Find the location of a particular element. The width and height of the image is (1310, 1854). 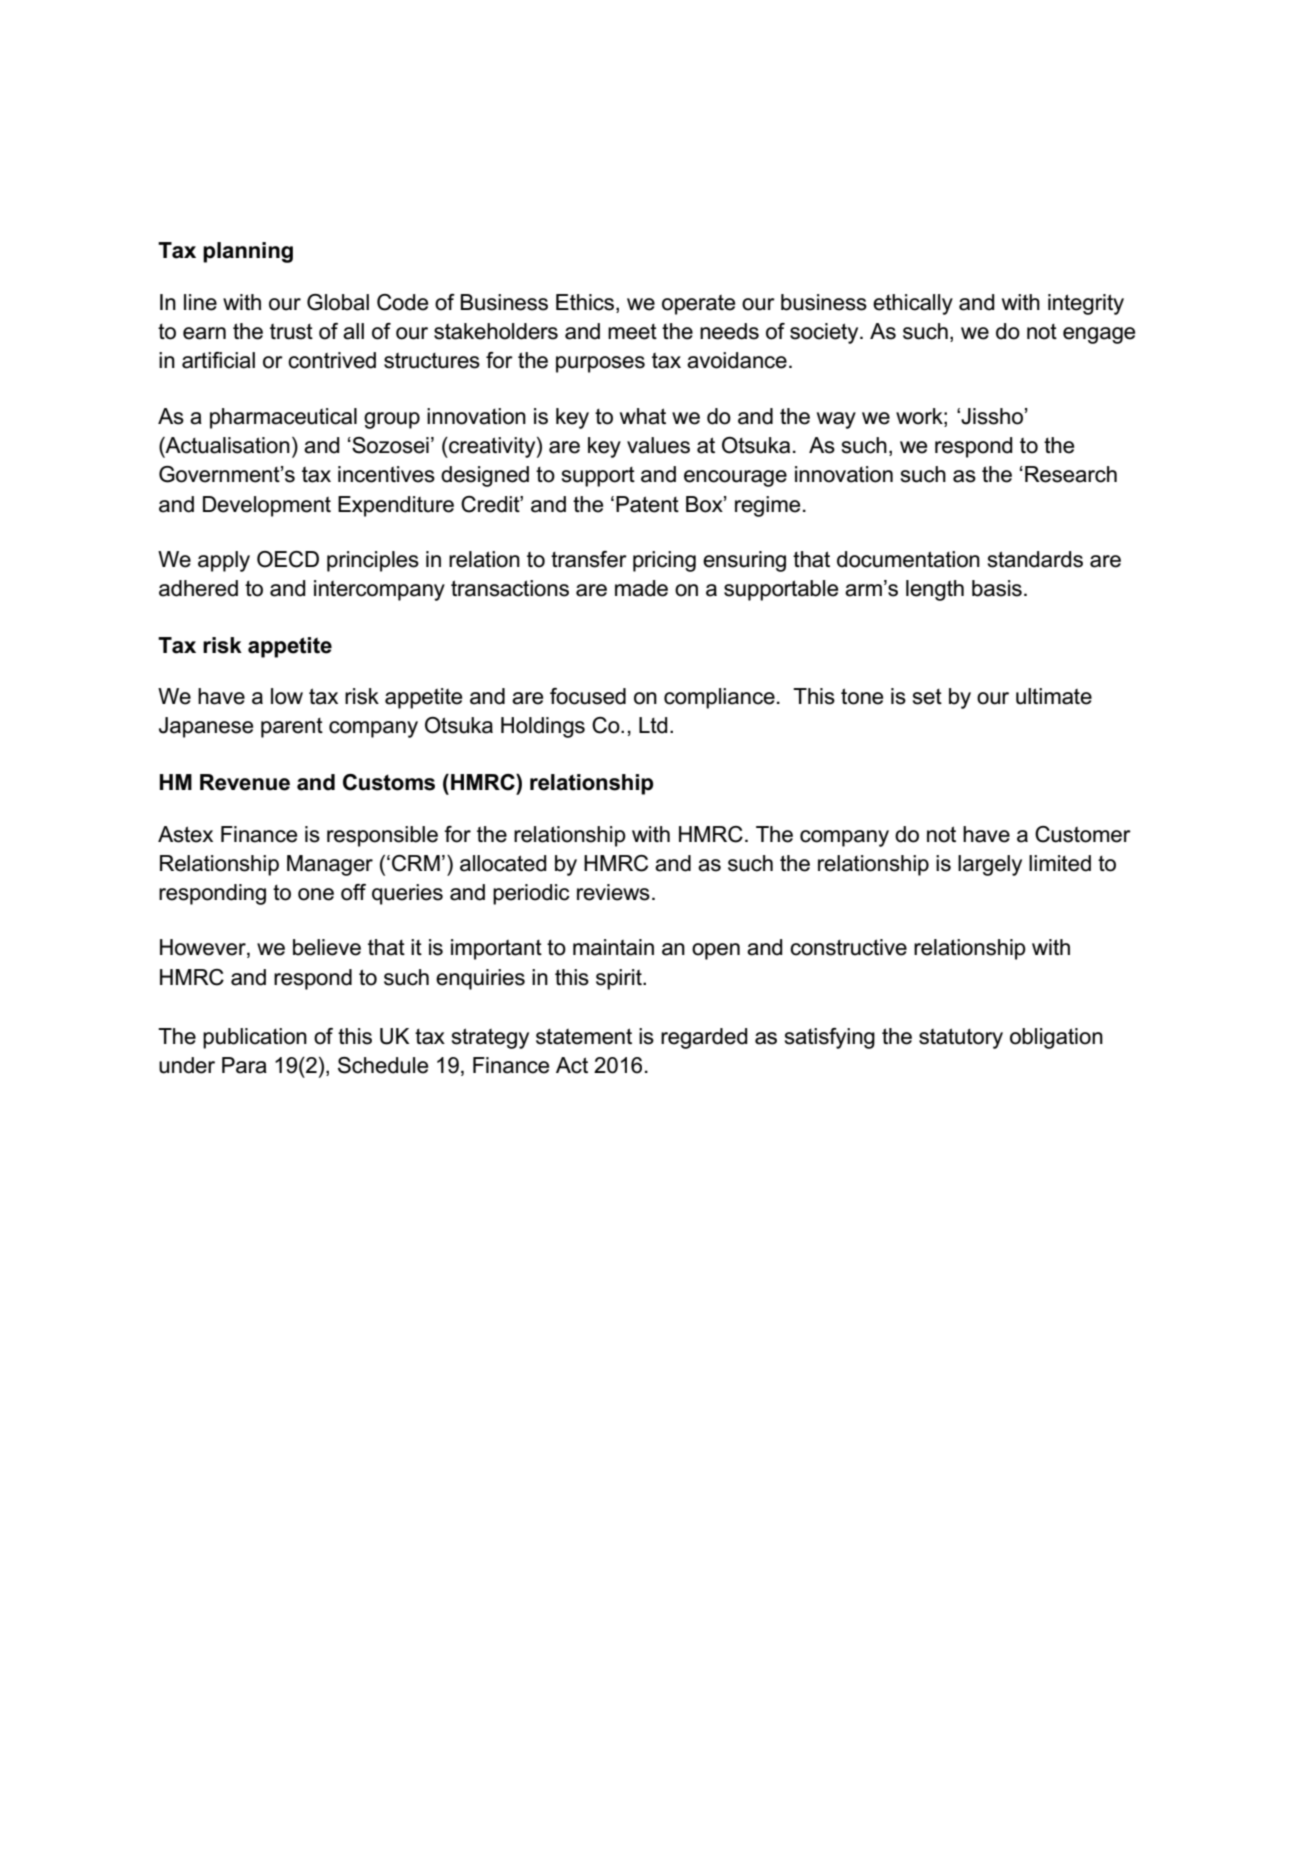

Ethics is located at coordinates (586, 303).
